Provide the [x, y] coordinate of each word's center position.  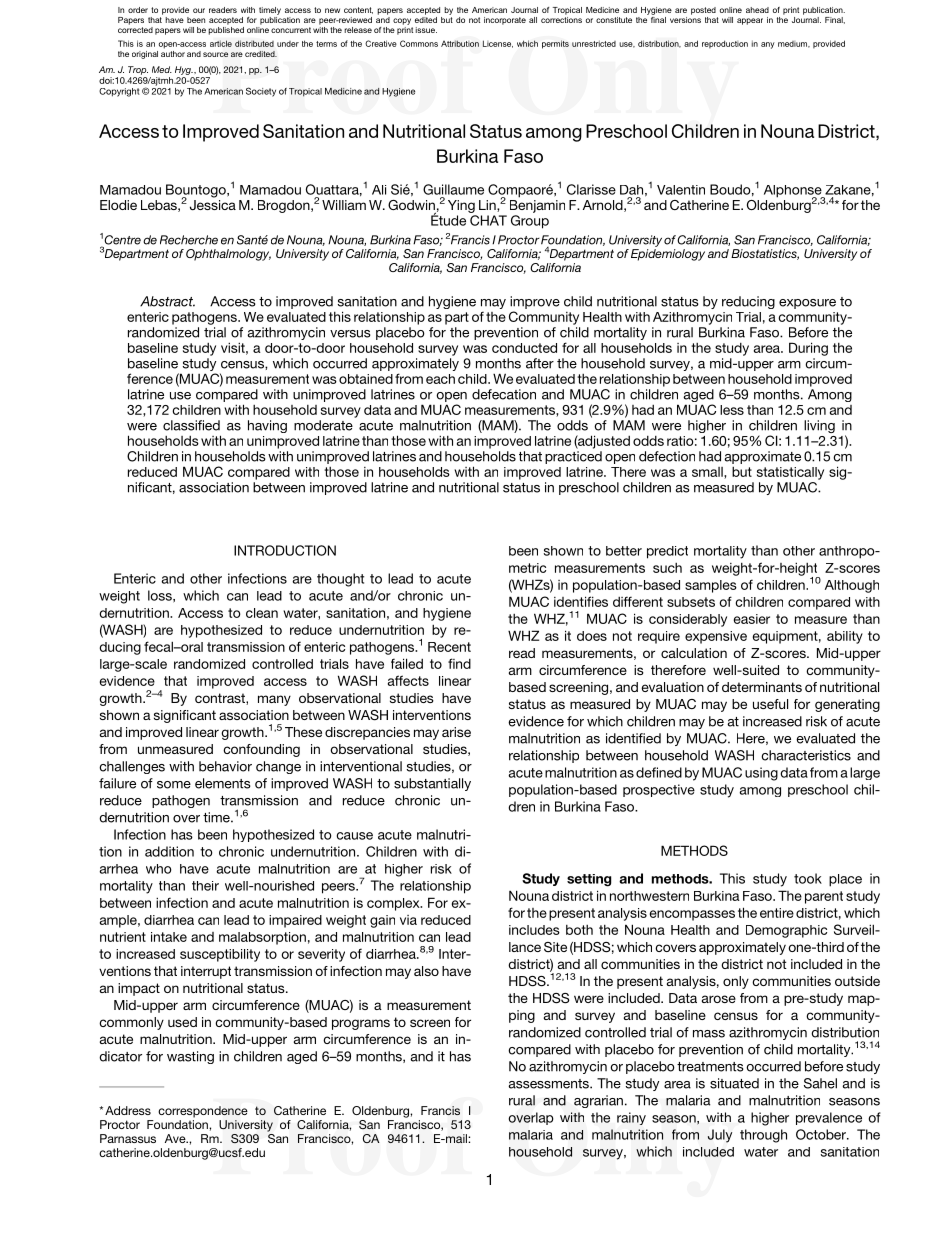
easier [752, 619]
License [498, 44]
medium [794, 44]
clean [262, 613]
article [221, 43]
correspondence [203, 1112]
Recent [449, 647]
